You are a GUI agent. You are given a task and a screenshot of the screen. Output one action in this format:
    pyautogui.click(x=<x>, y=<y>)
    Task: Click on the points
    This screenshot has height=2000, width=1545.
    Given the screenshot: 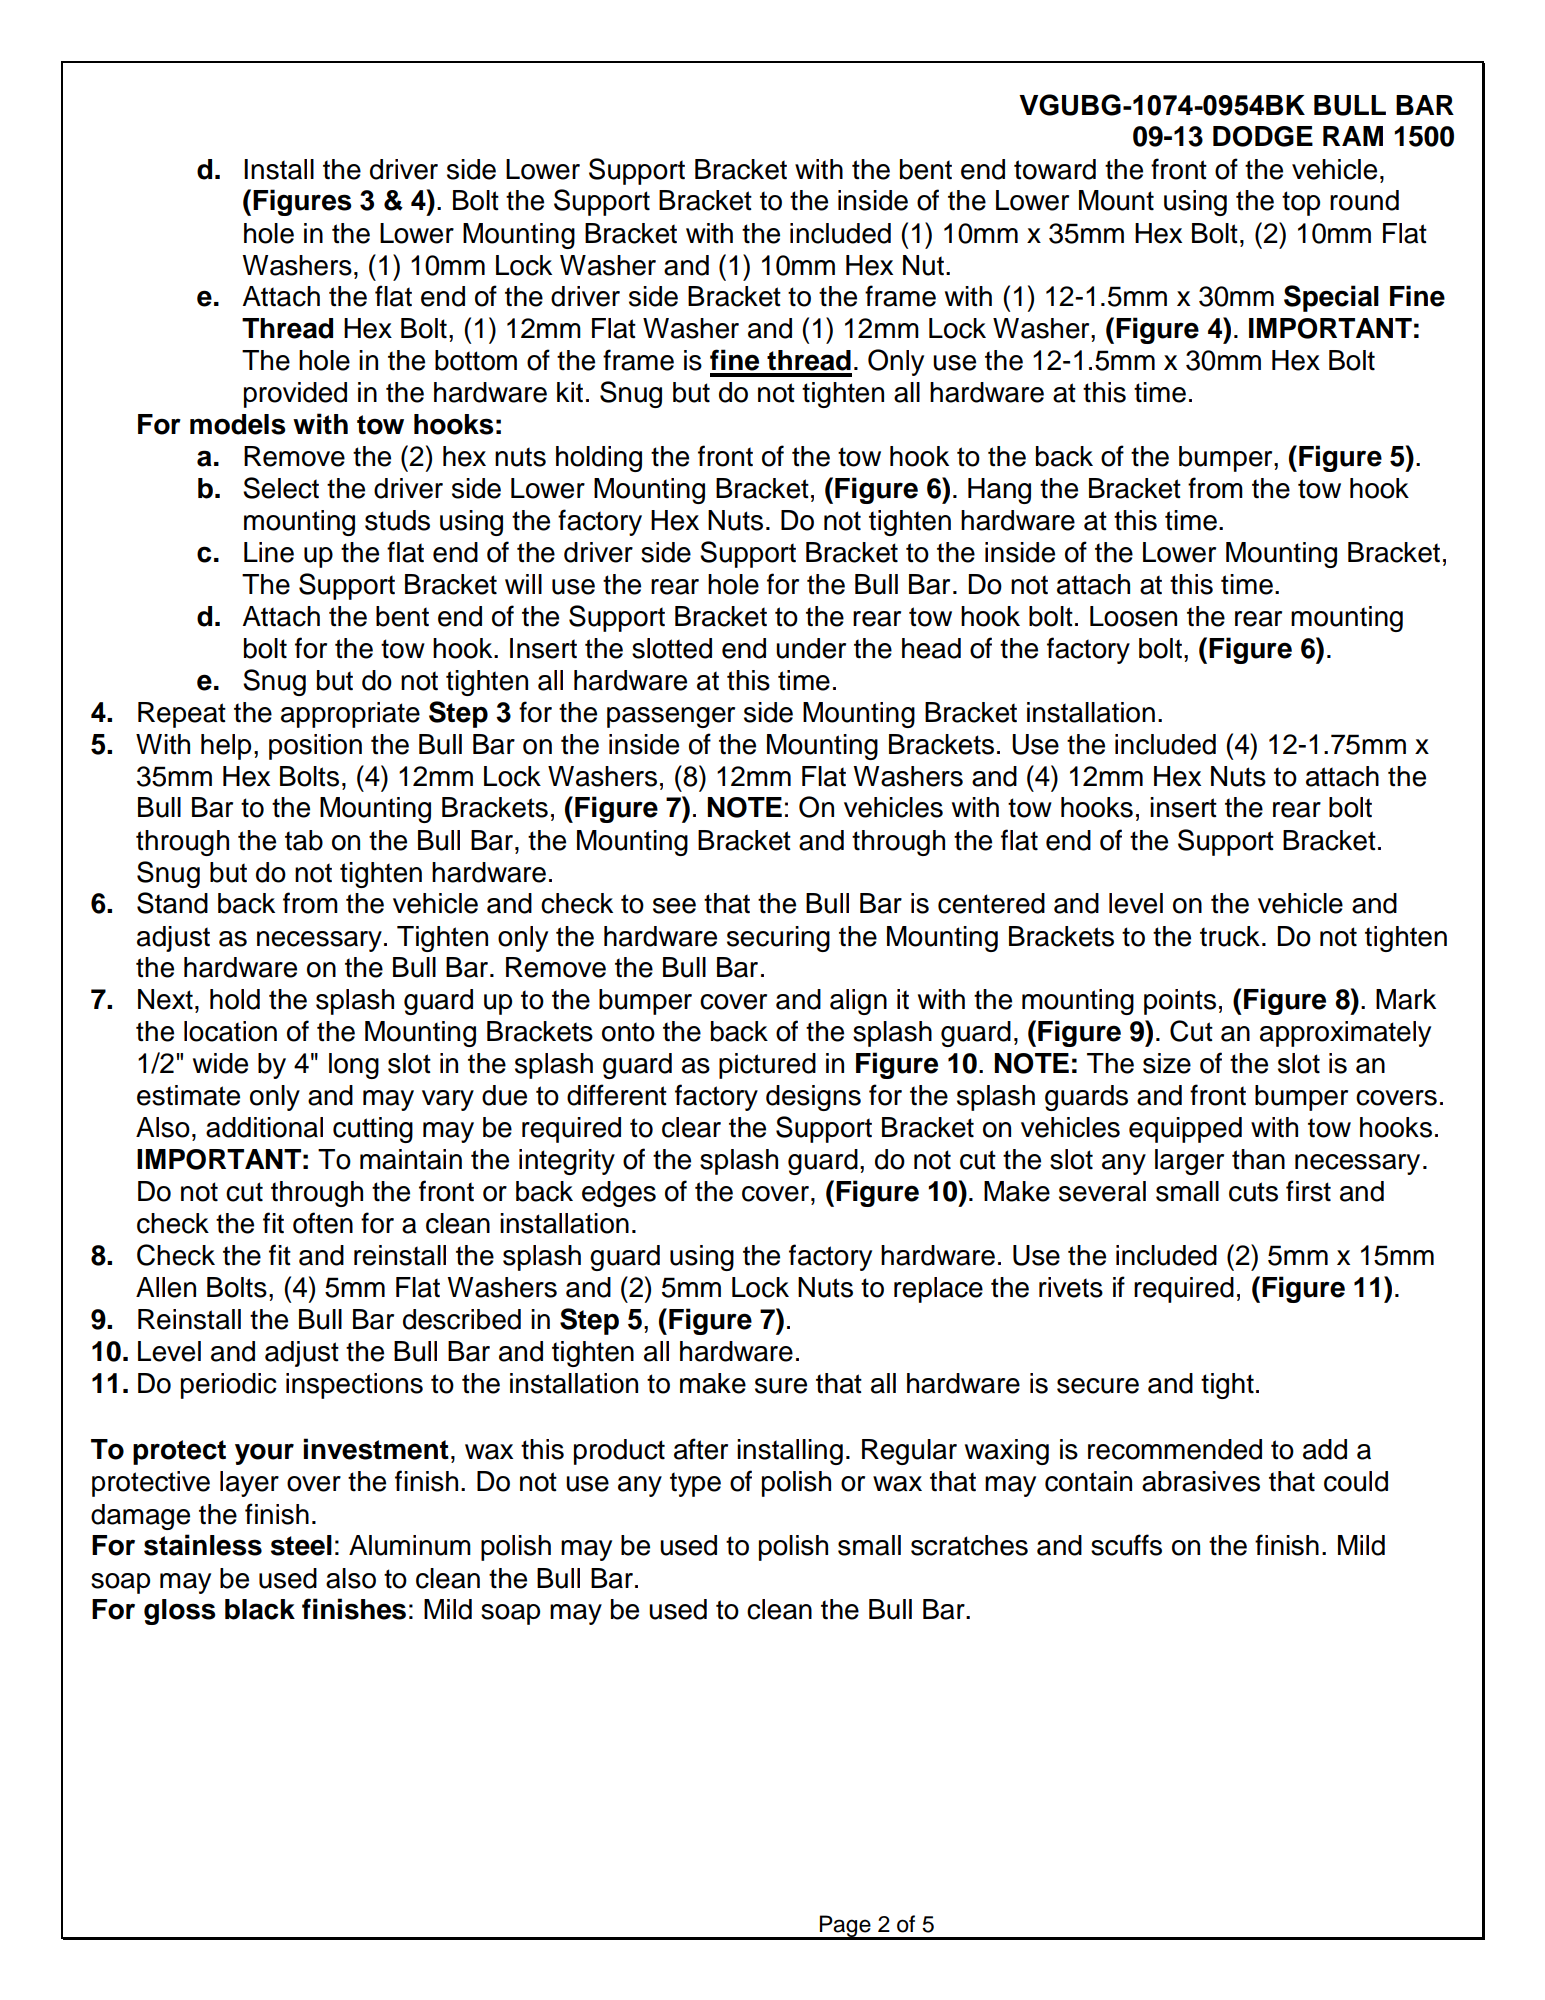 What is the action you would take?
    pyautogui.click(x=1180, y=1002)
